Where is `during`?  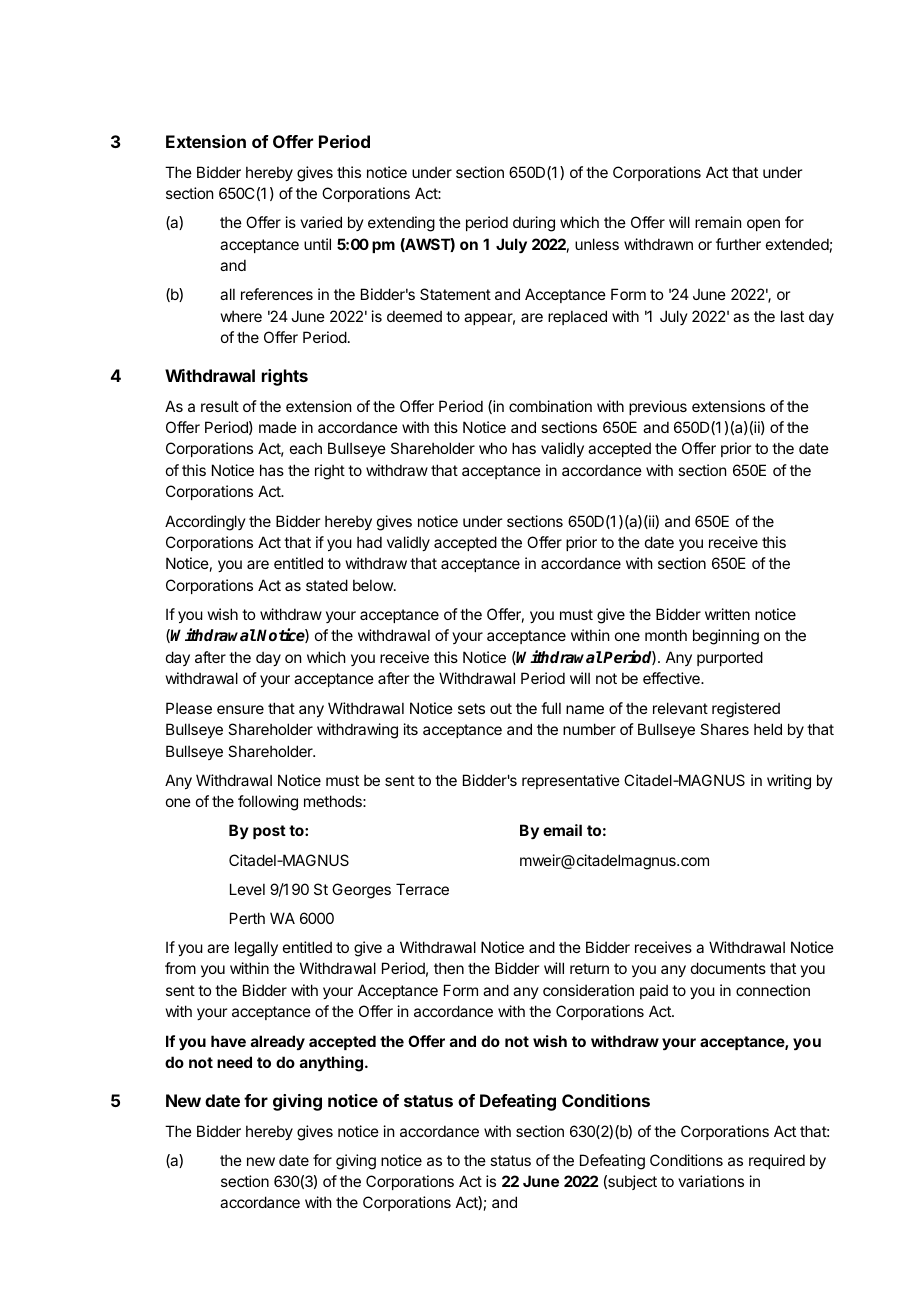 during is located at coordinates (534, 224).
